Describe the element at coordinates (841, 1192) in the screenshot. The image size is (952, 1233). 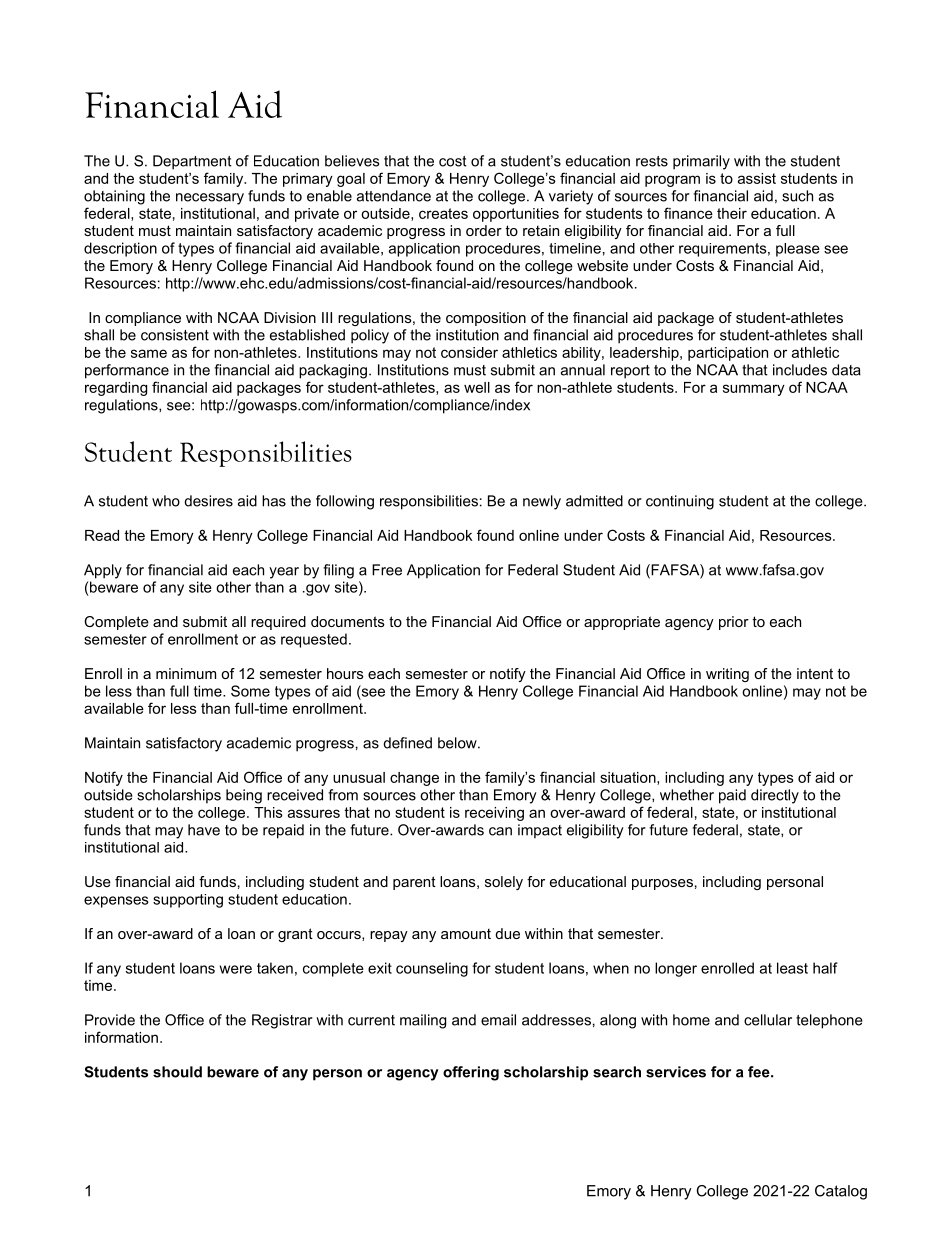
I see `Catalog` at that location.
